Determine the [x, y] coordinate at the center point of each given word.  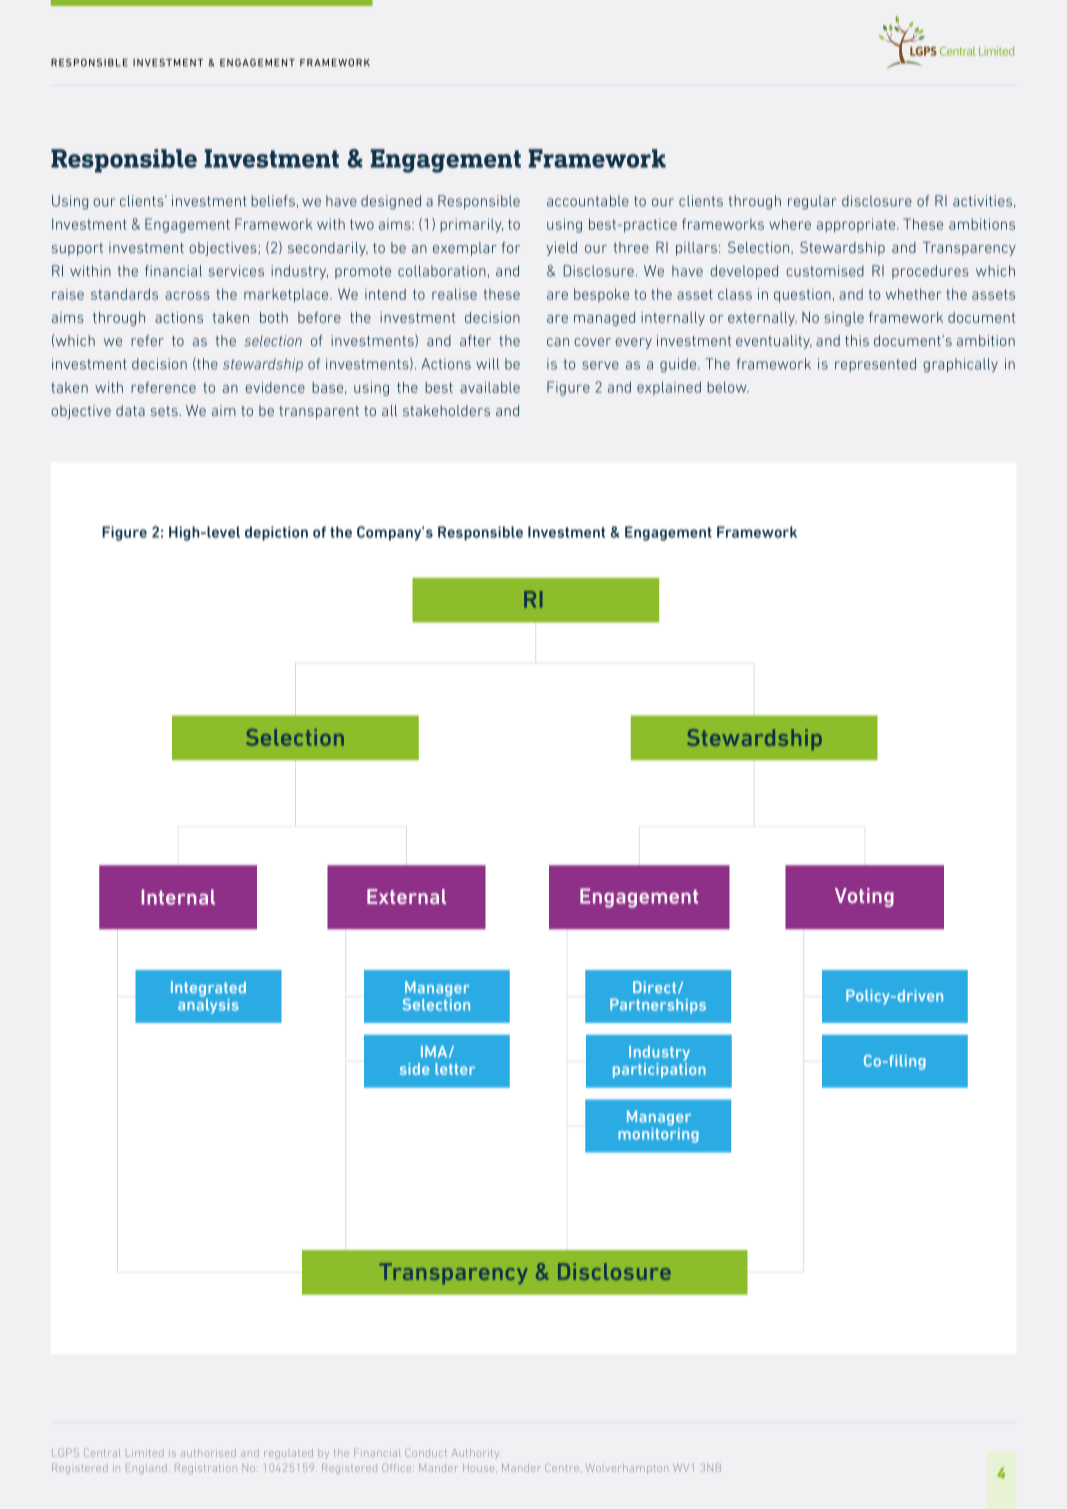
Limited [144, 1453]
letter [455, 1069]
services [236, 271]
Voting [864, 897]
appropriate [857, 225]
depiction [276, 533]
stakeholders [446, 410]
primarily [471, 225]
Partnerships [658, 1006]
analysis [208, 1005]
